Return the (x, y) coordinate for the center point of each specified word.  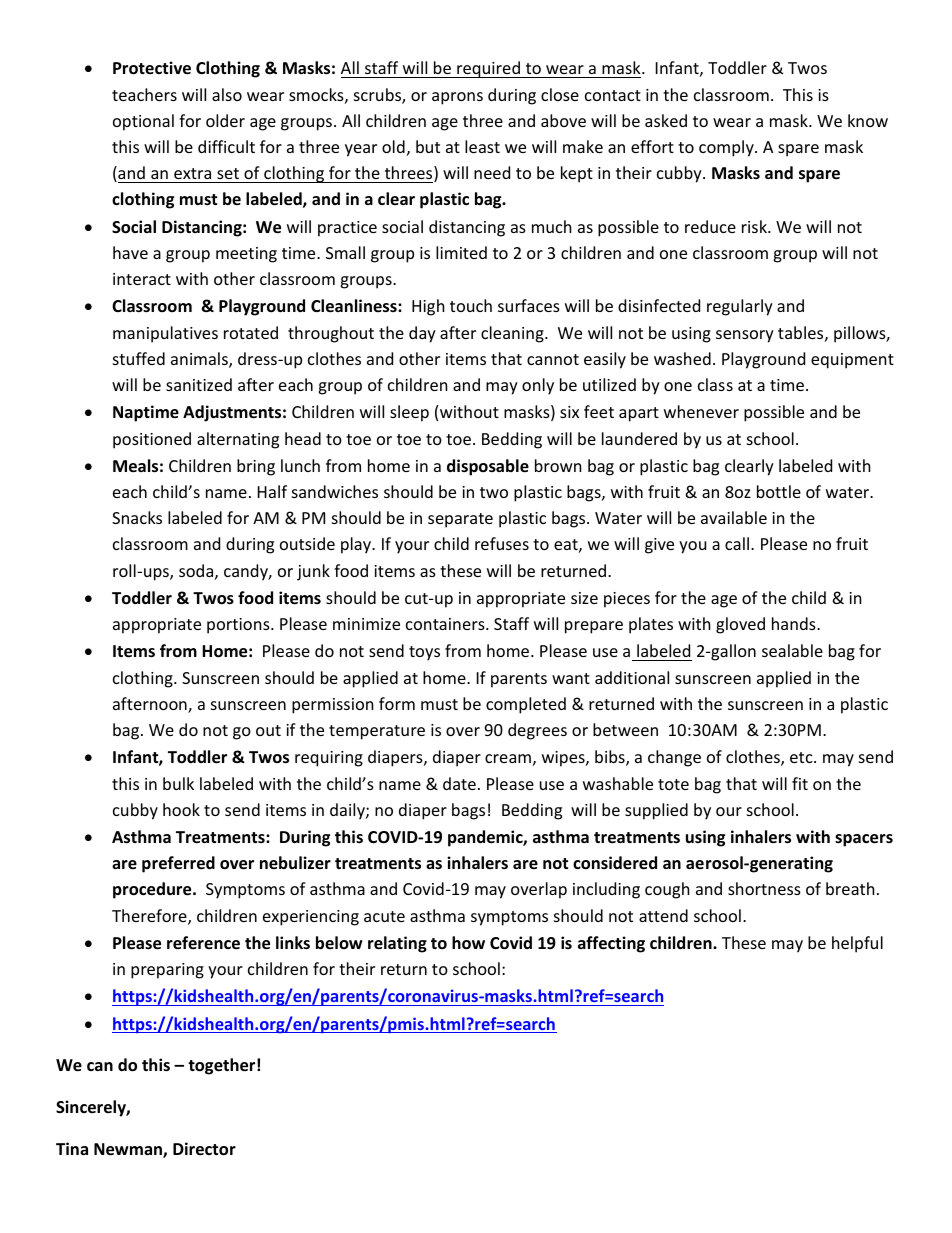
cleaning (513, 334)
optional (143, 122)
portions (239, 626)
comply (727, 148)
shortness (764, 888)
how (468, 943)
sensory (745, 336)
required (488, 69)
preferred (178, 864)
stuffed (139, 358)
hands (795, 623)
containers (446, 624)
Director (204, 1149)
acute (384, 916)
